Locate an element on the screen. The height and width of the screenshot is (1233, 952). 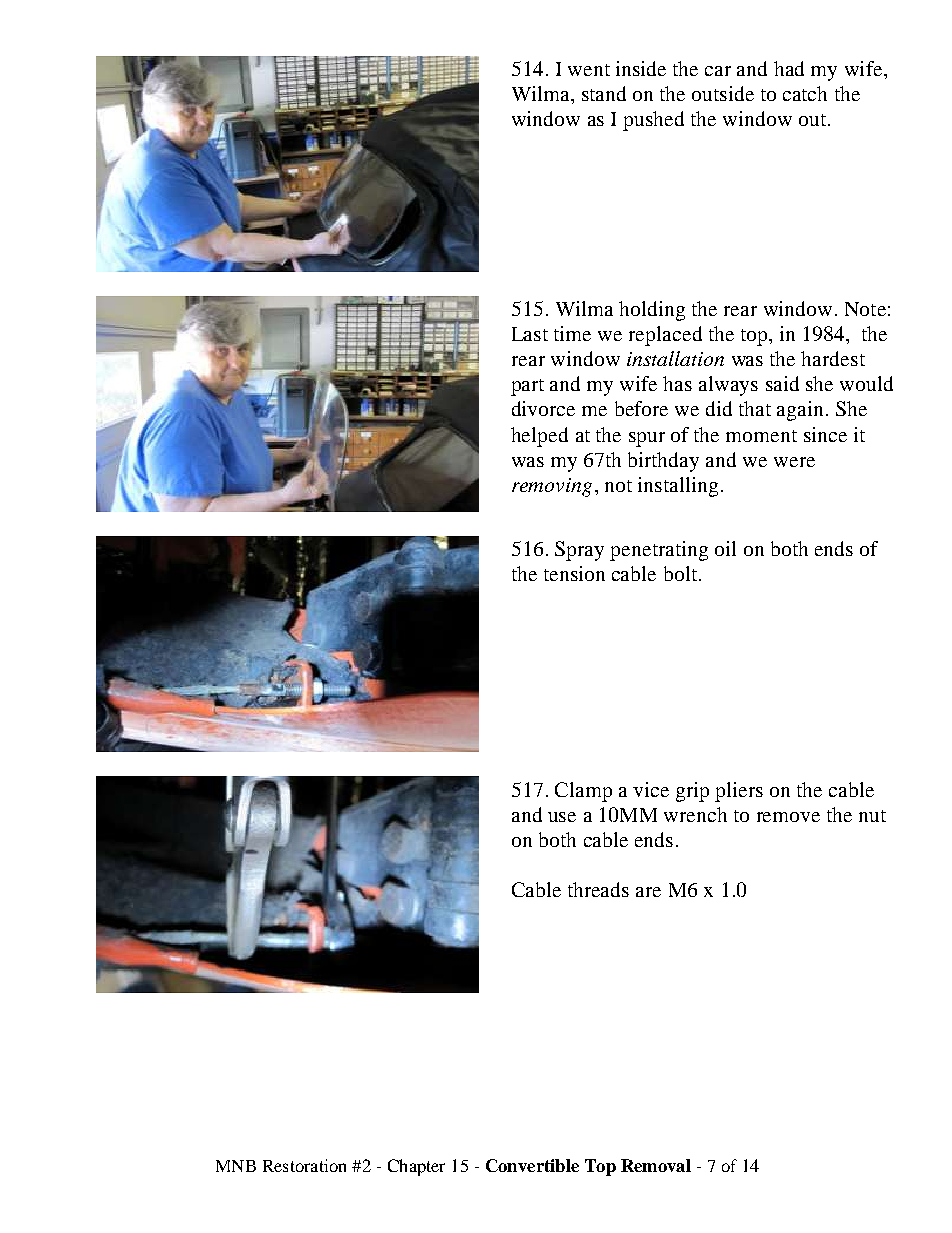
Restoration is located at coordinates (304, 1165).
